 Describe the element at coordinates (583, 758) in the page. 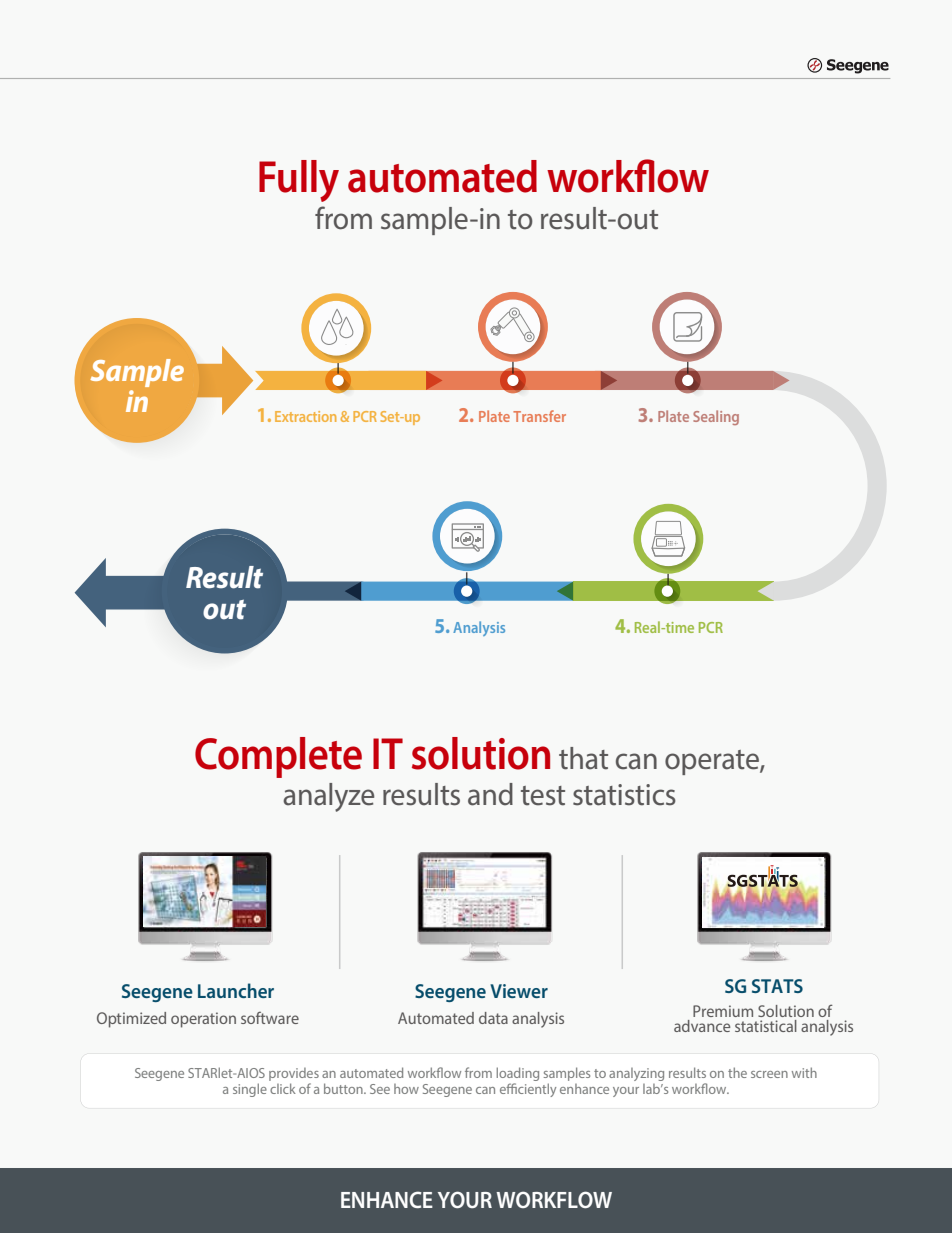

I see `that` at that location.
